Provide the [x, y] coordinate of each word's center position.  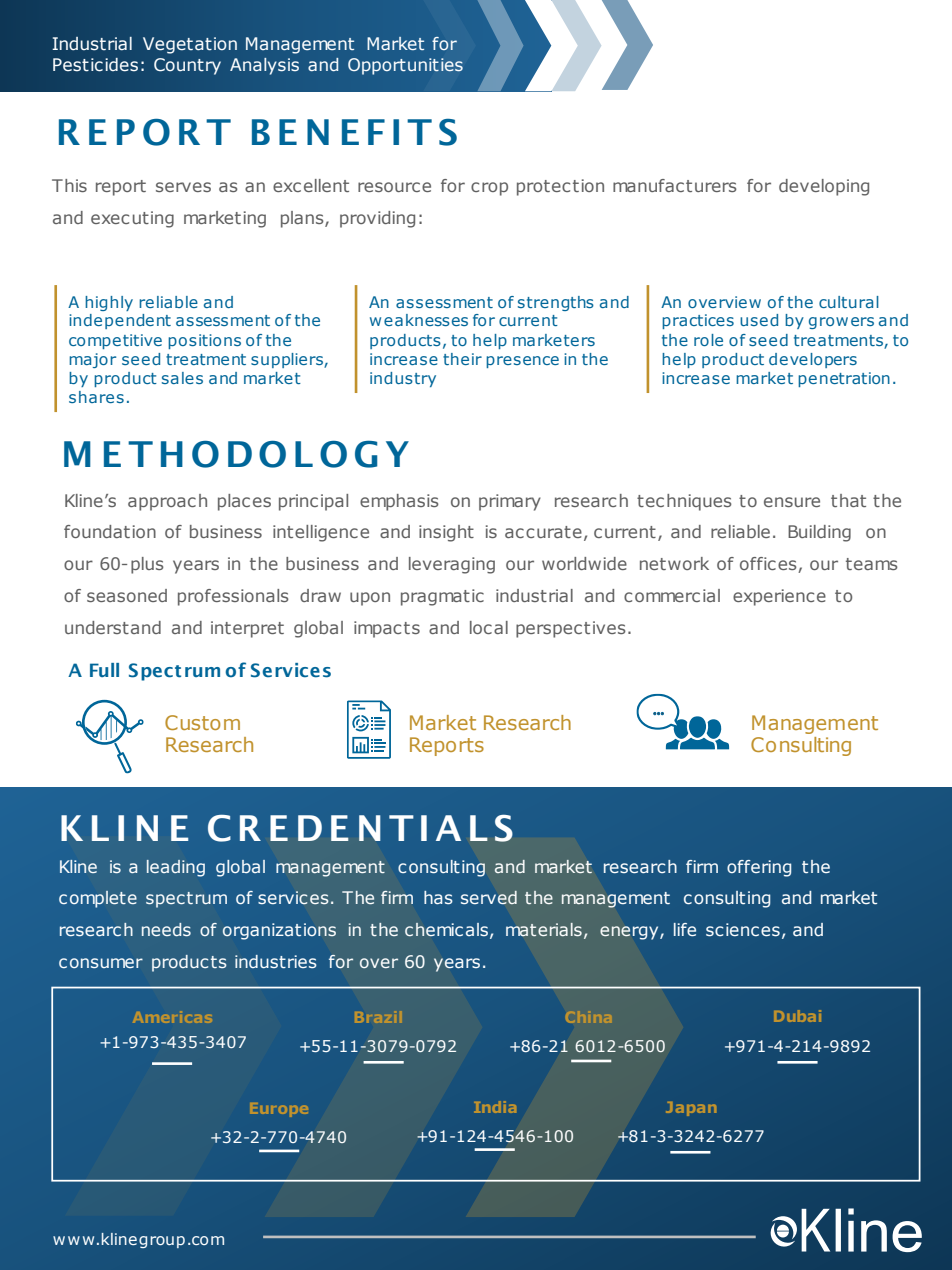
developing [824, 187]
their [462, 359]
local [489, 627]
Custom [202, 722]
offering [759, 868]
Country [187, 66]
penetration [844, 379]
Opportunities [405, 66]
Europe [279, 1110]
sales [182, 378]
